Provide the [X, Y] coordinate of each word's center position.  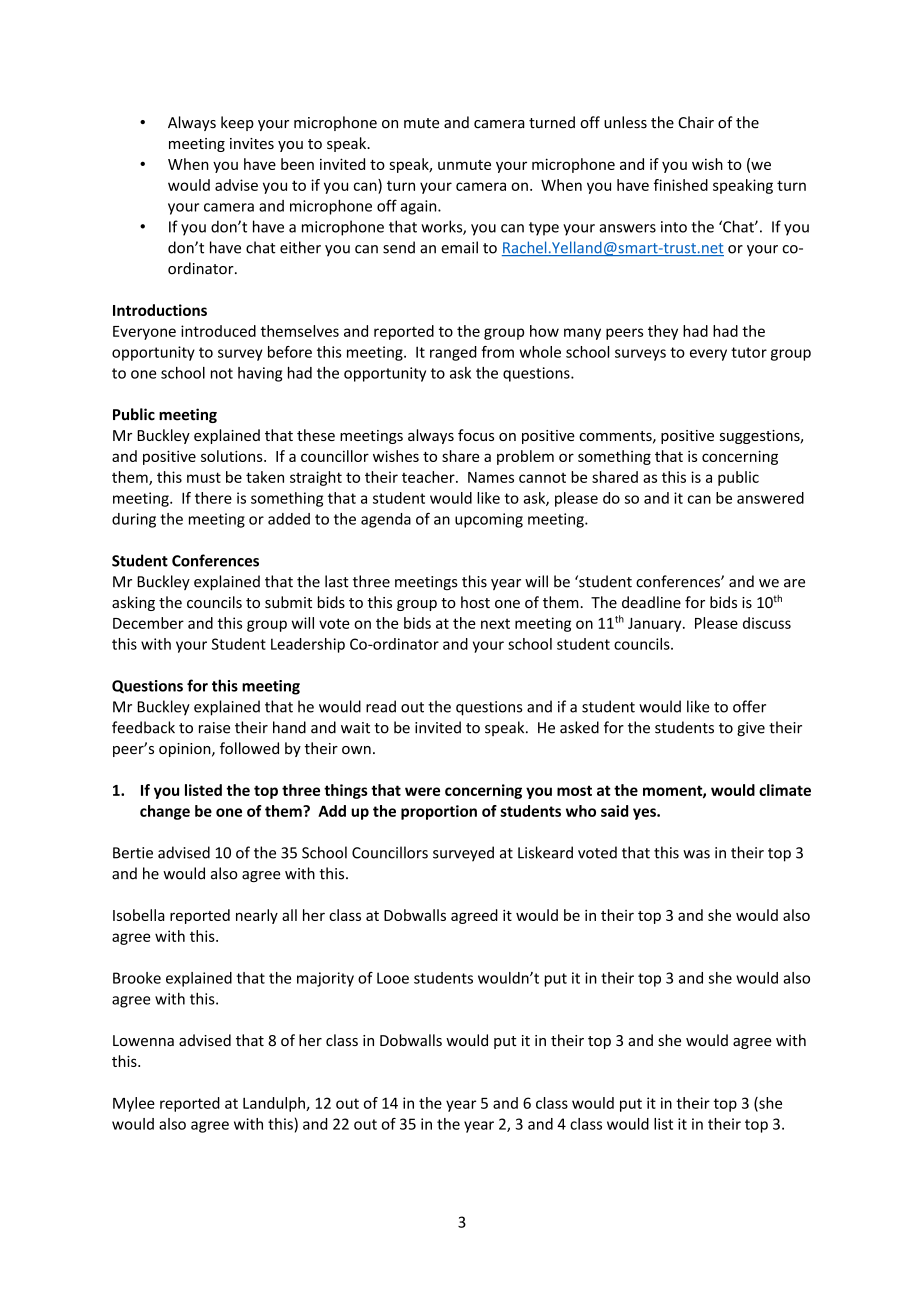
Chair [696, 122]
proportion [439, 812]
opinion [186, 750]
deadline [651, 602]
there [213, 498]
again [420, 207]
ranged [453, 353]
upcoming [489, 520]
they [663, 332]
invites [252, 143]
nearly [257, 916]
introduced [218, 331]
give [751, 729]
